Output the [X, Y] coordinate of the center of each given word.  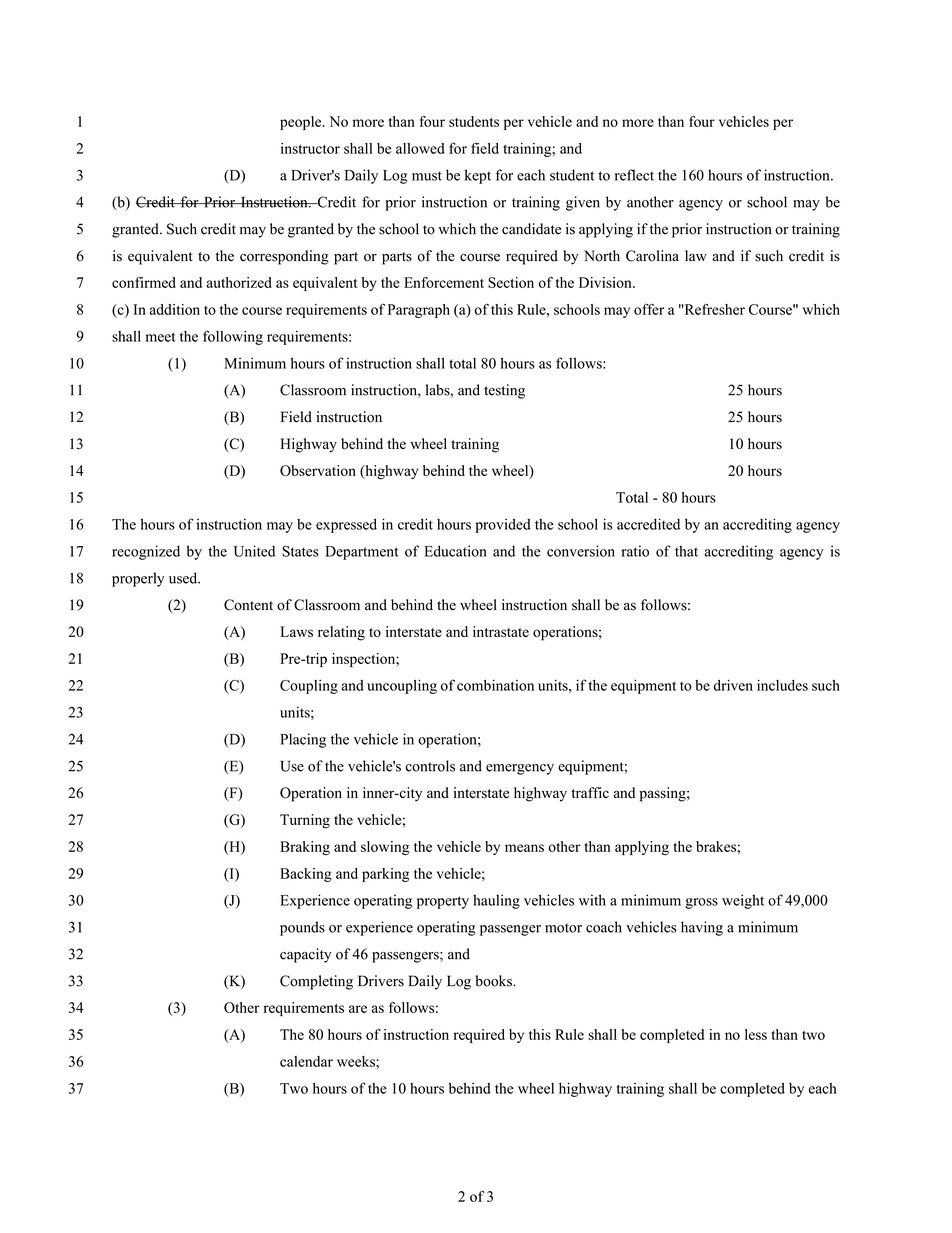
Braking [305, 848]
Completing [316, 982]
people [302, 123]
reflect [634, 175]
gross [701, 903]
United [254, 551]
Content [248, 605]
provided [503, 525]
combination [495, 685]
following [233, 337]
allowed [420, 148]
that [686, 551]
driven [733, 685]
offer [649, 309]
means [524, 848]
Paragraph [419, 311]
